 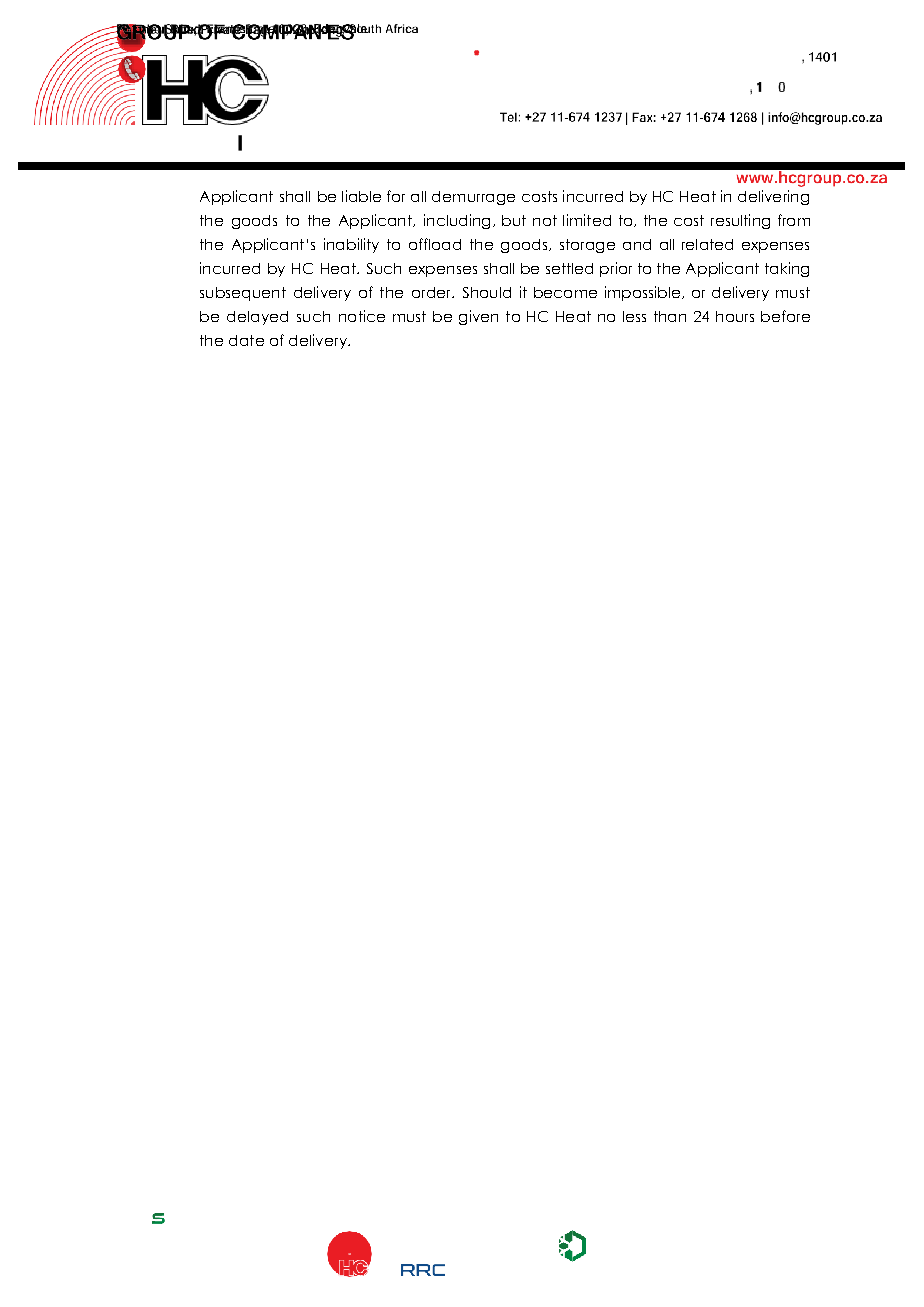 I want to click on taking, so click(x=787, y=269).
